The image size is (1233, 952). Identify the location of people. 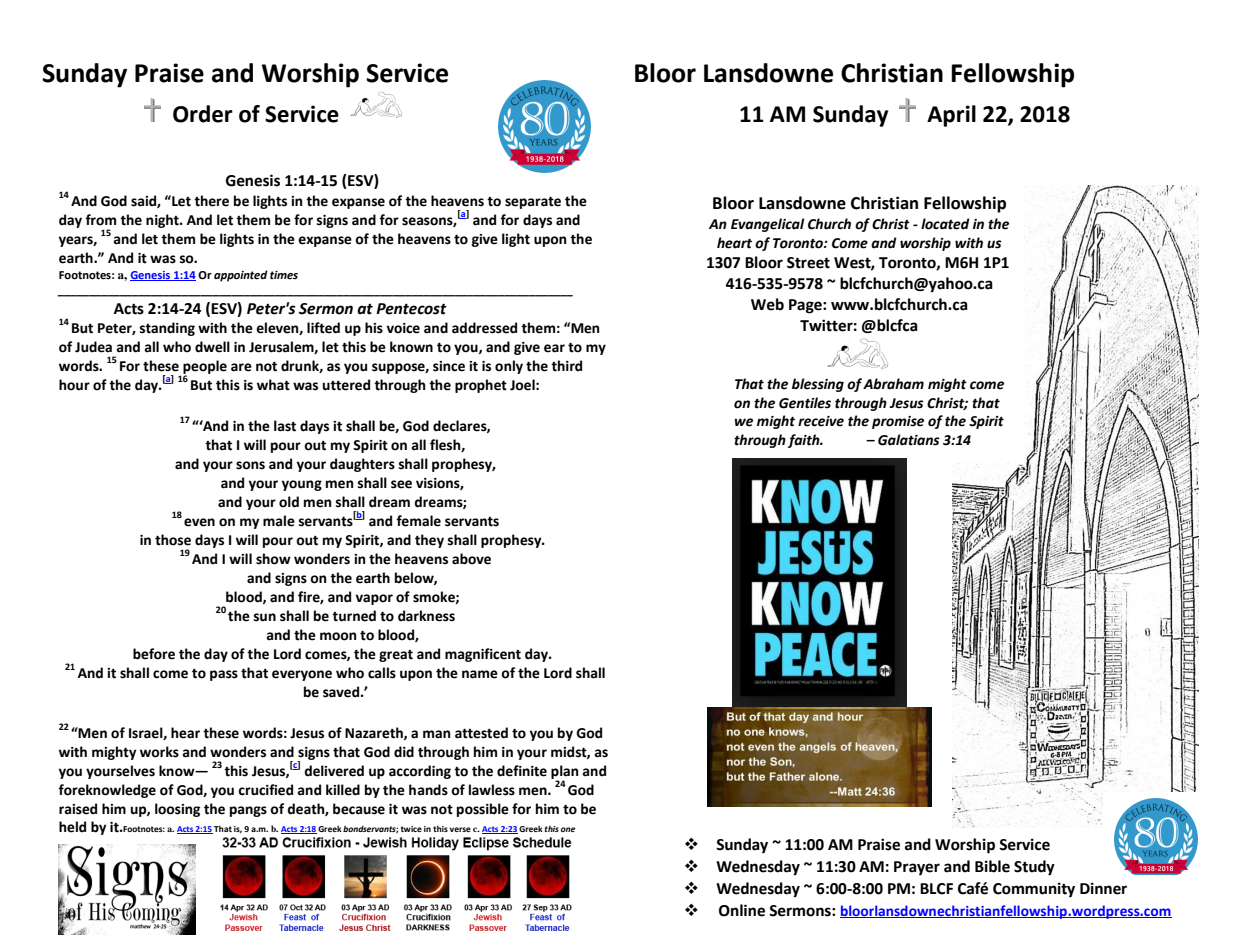
(205, 368).
